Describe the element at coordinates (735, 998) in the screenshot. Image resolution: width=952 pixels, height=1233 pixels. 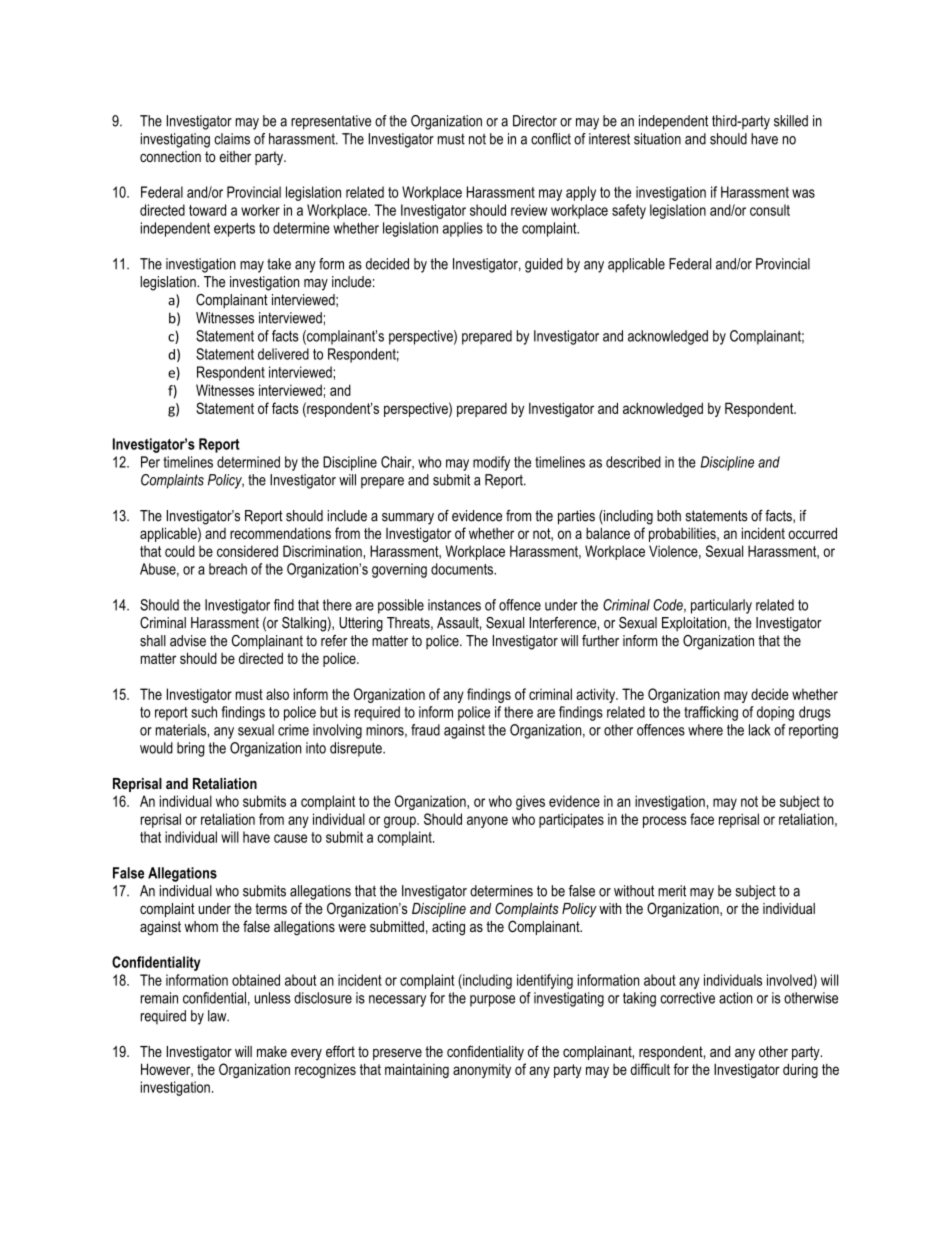
I see `action` at that location.
